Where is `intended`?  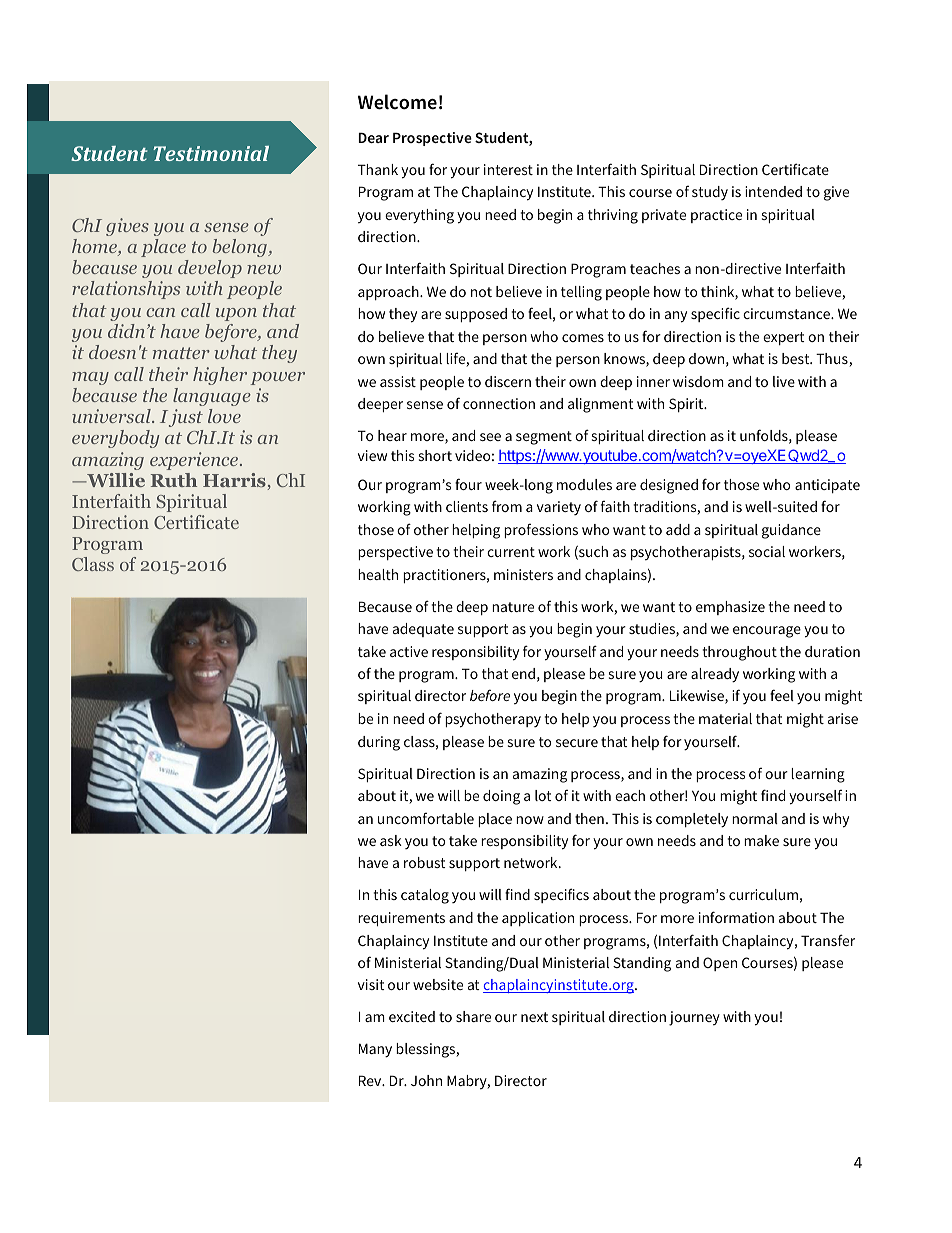
intended is located at coordinates (773, 191).
